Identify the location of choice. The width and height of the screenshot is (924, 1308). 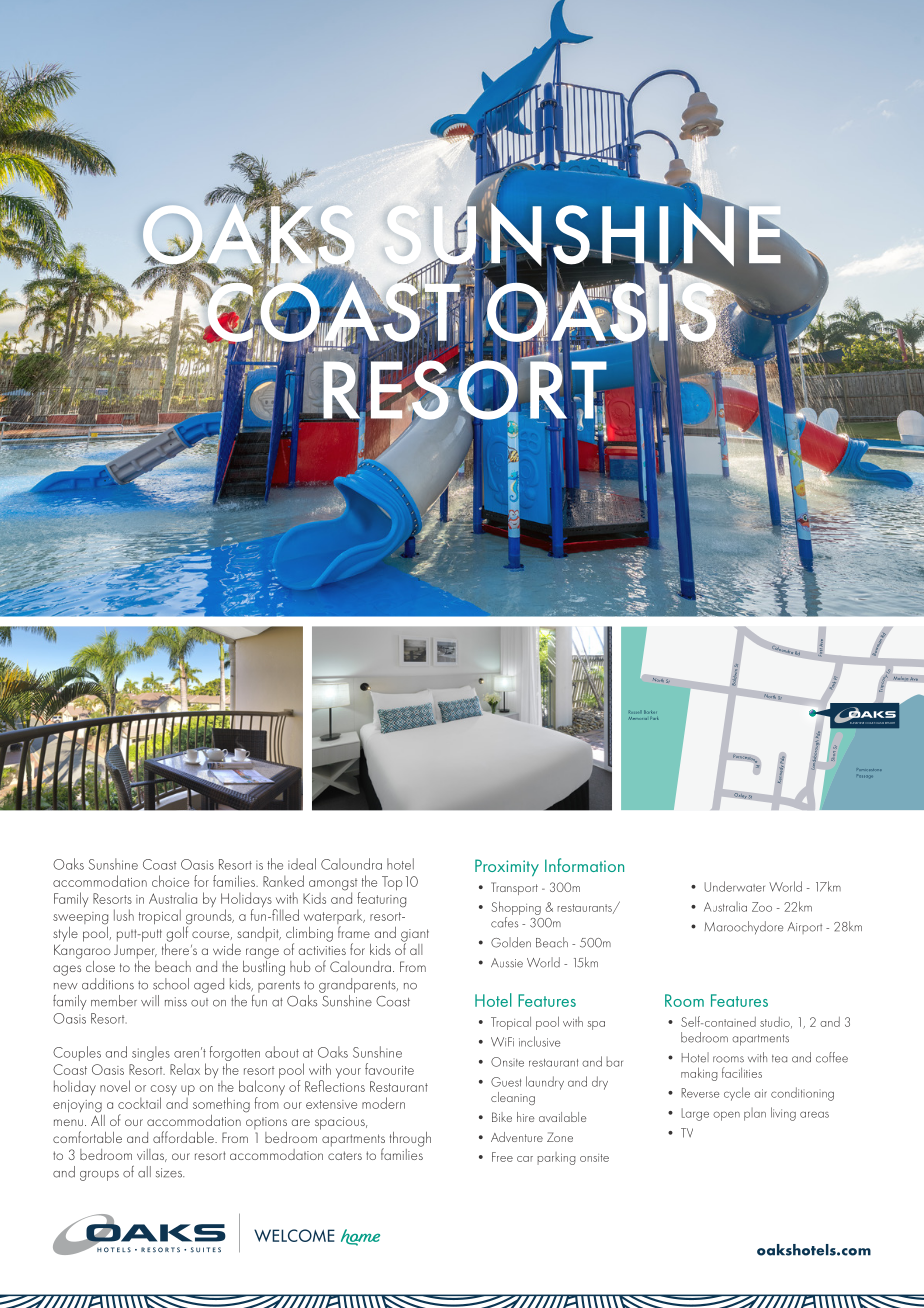
(170, 881).
